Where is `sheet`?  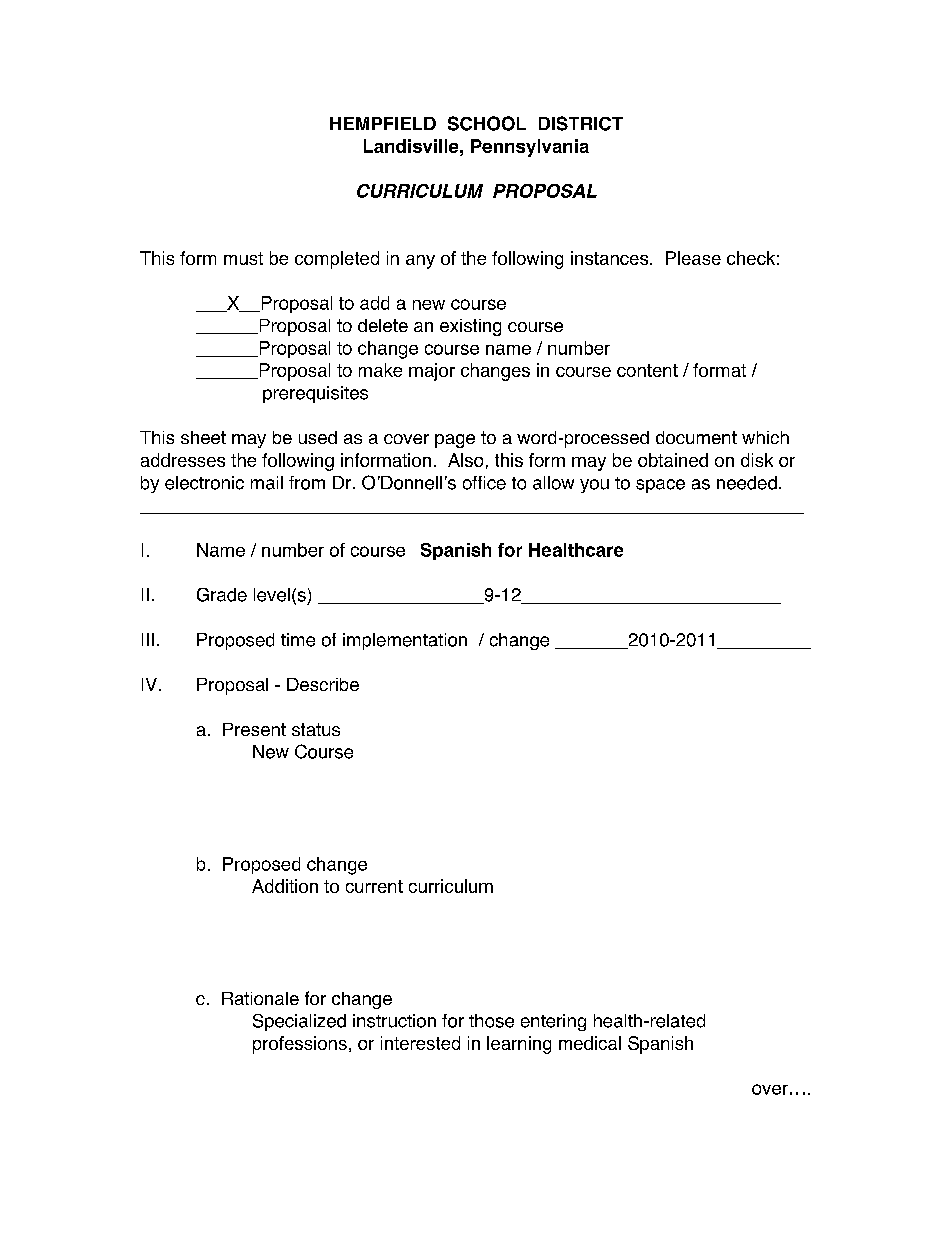
sheet is located at coordinates (203, 437).
